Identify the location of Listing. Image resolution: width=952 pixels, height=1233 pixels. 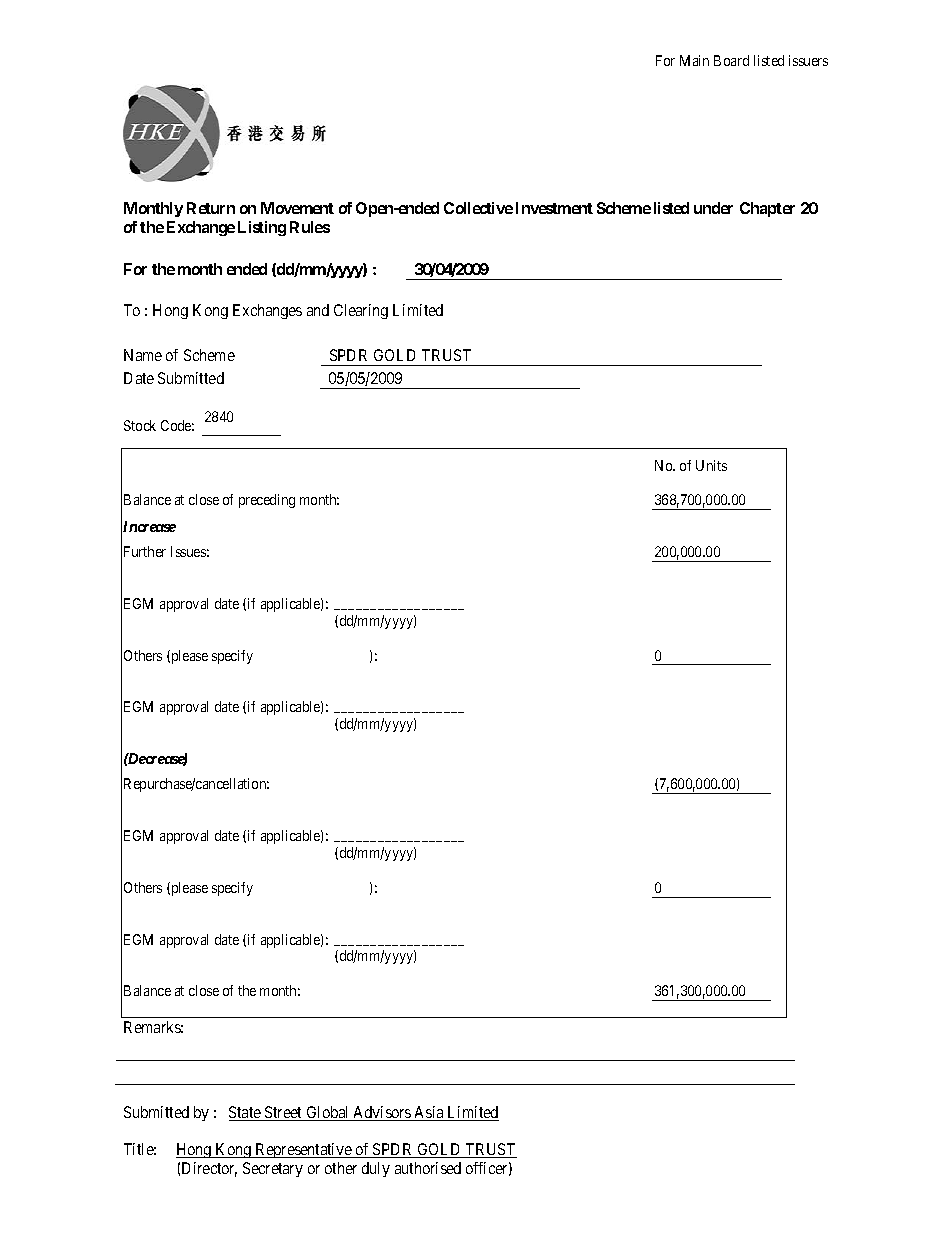
(262, 228).
